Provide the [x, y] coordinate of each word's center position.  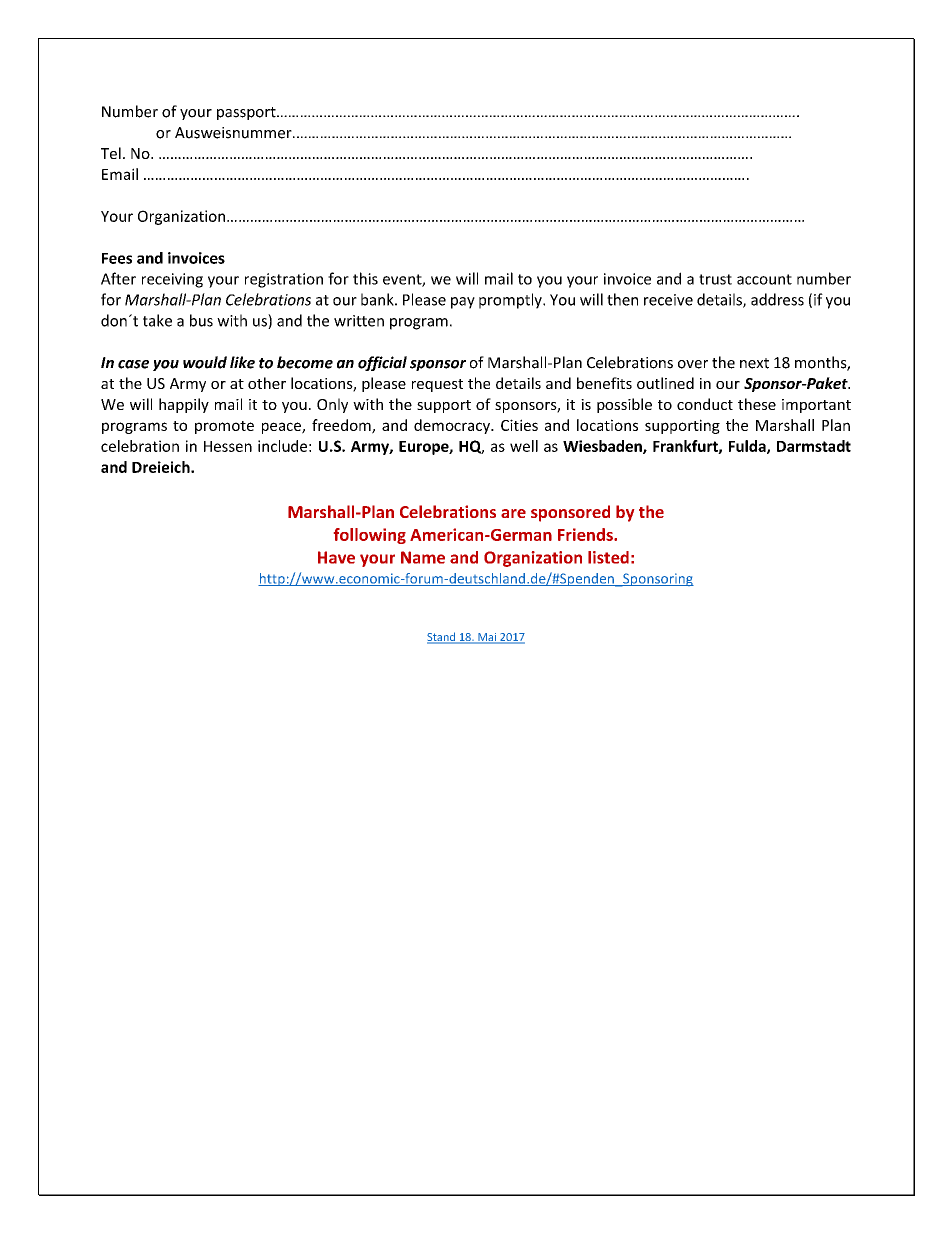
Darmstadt [814, 446]
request [437, 385]
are [513, 513]
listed [608, 557]
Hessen [228, 446]
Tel [111, 153]
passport [247, 113]
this [365, 278]
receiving [172, 280]
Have [336, 557]
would [205, 362]
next [754, 363]
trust [715, 279]
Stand [442, 638]
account [764, 279]
